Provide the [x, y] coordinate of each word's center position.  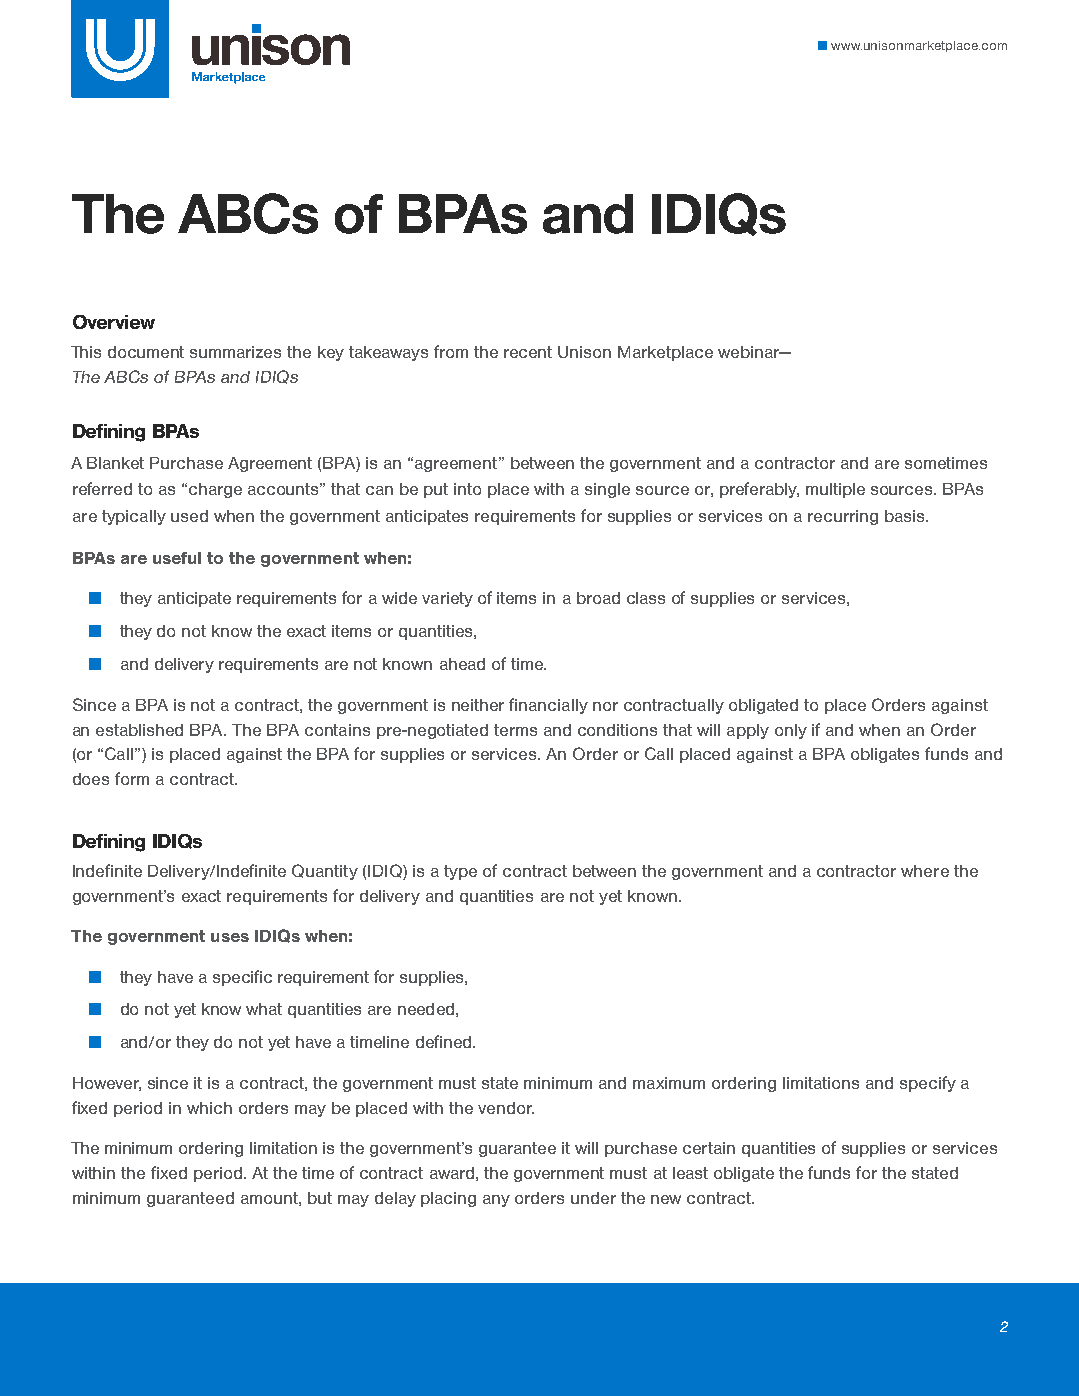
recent [528, 352]
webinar [750, 352]
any [496, 1201]
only [791, 731]
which [209, 1108]
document [146, 352]
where [925, 871]
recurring [843, 517]
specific [242, 978]
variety [447, 599]
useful [177, 558]
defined [445, 1041]
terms [515, 730]
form [132, 778]
